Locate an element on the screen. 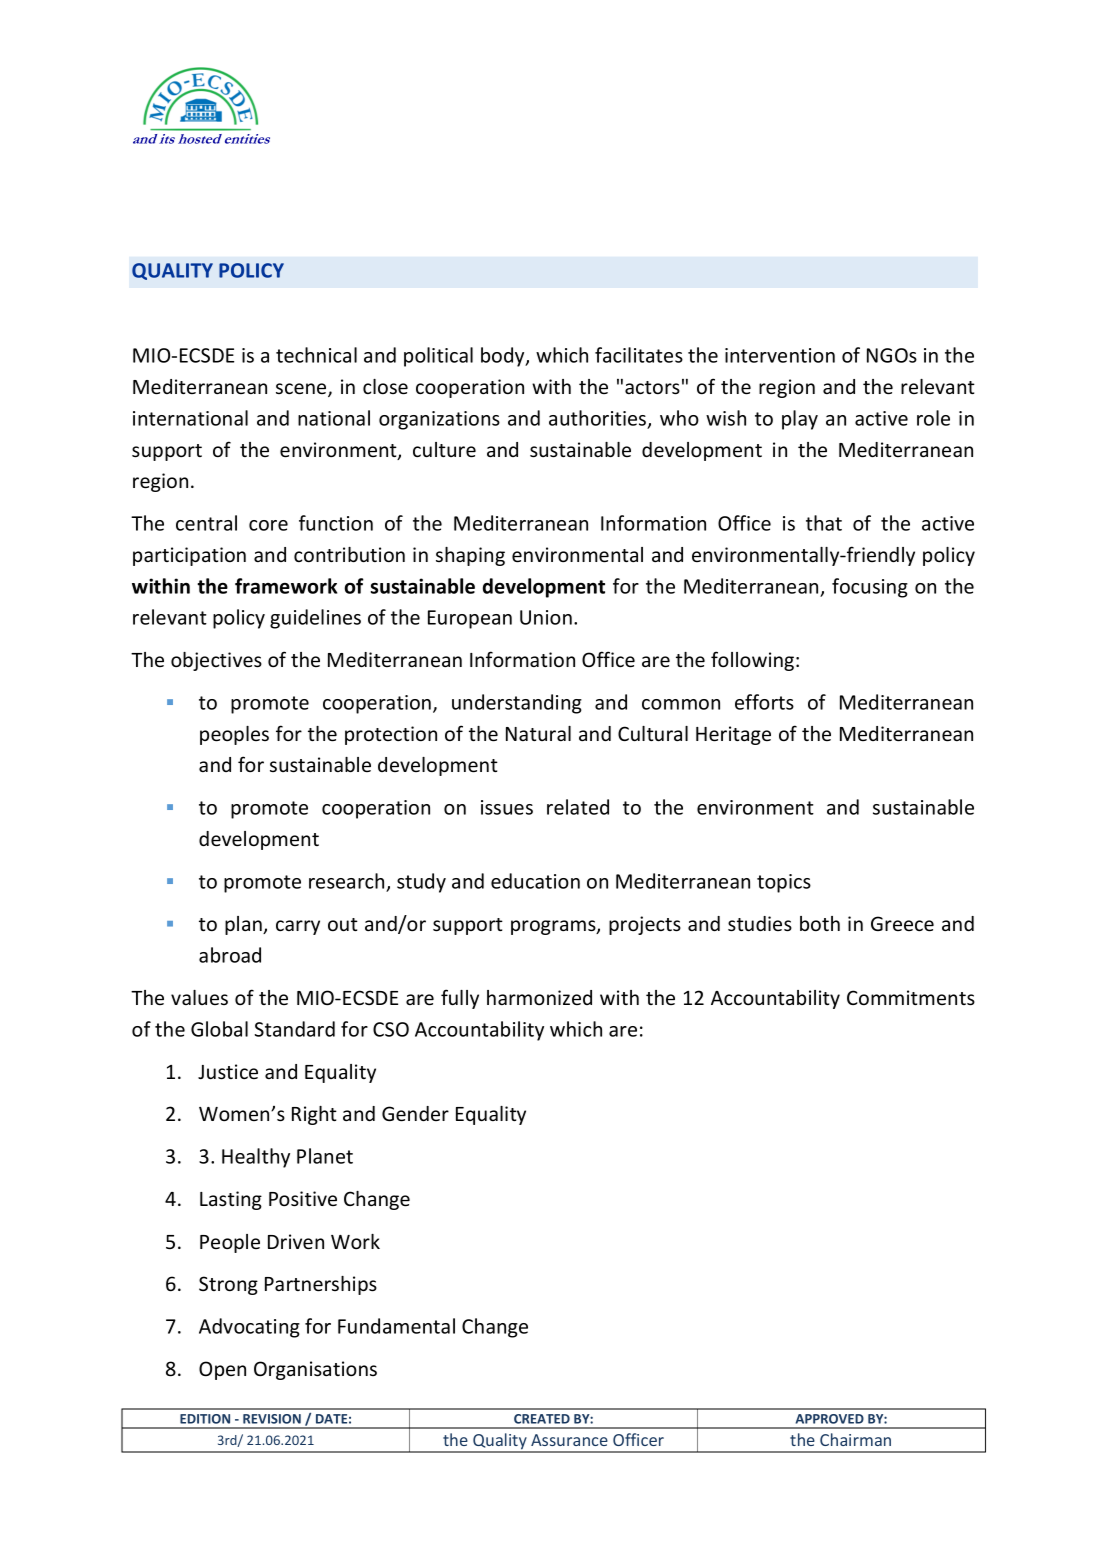 The height and width of the screenshot is (1566, 1107). focusing is located at coordinates (870, 588).
